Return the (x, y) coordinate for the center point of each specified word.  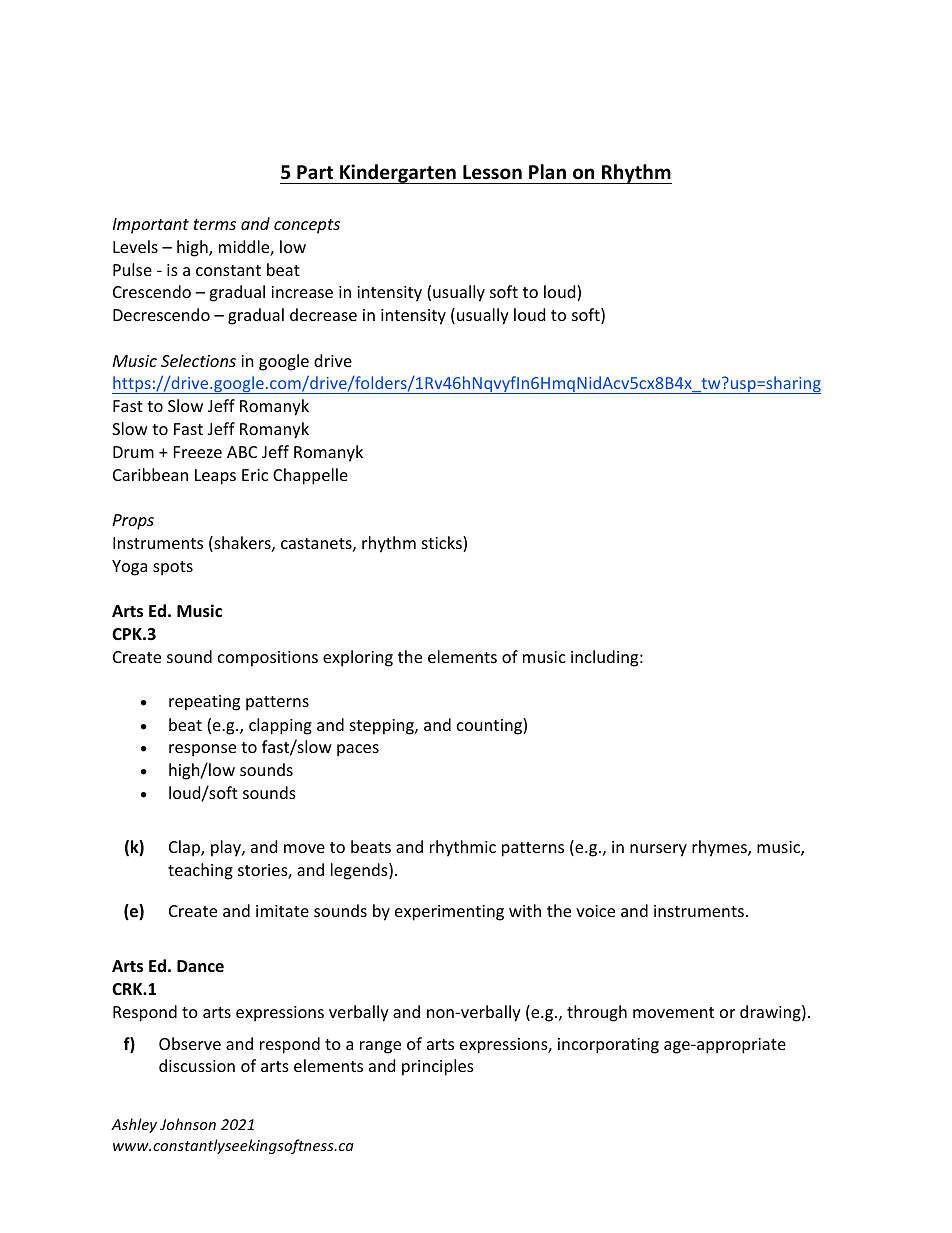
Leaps (215, 477)
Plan (547, 171)
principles (438, 1067)
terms (215, 224)
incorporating (608, 1046)
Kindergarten (398, 174)
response (202, 750)
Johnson (188, 1124)
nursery (658, 850)
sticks (443, 544)
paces (358, 750)
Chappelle (310, 476)
